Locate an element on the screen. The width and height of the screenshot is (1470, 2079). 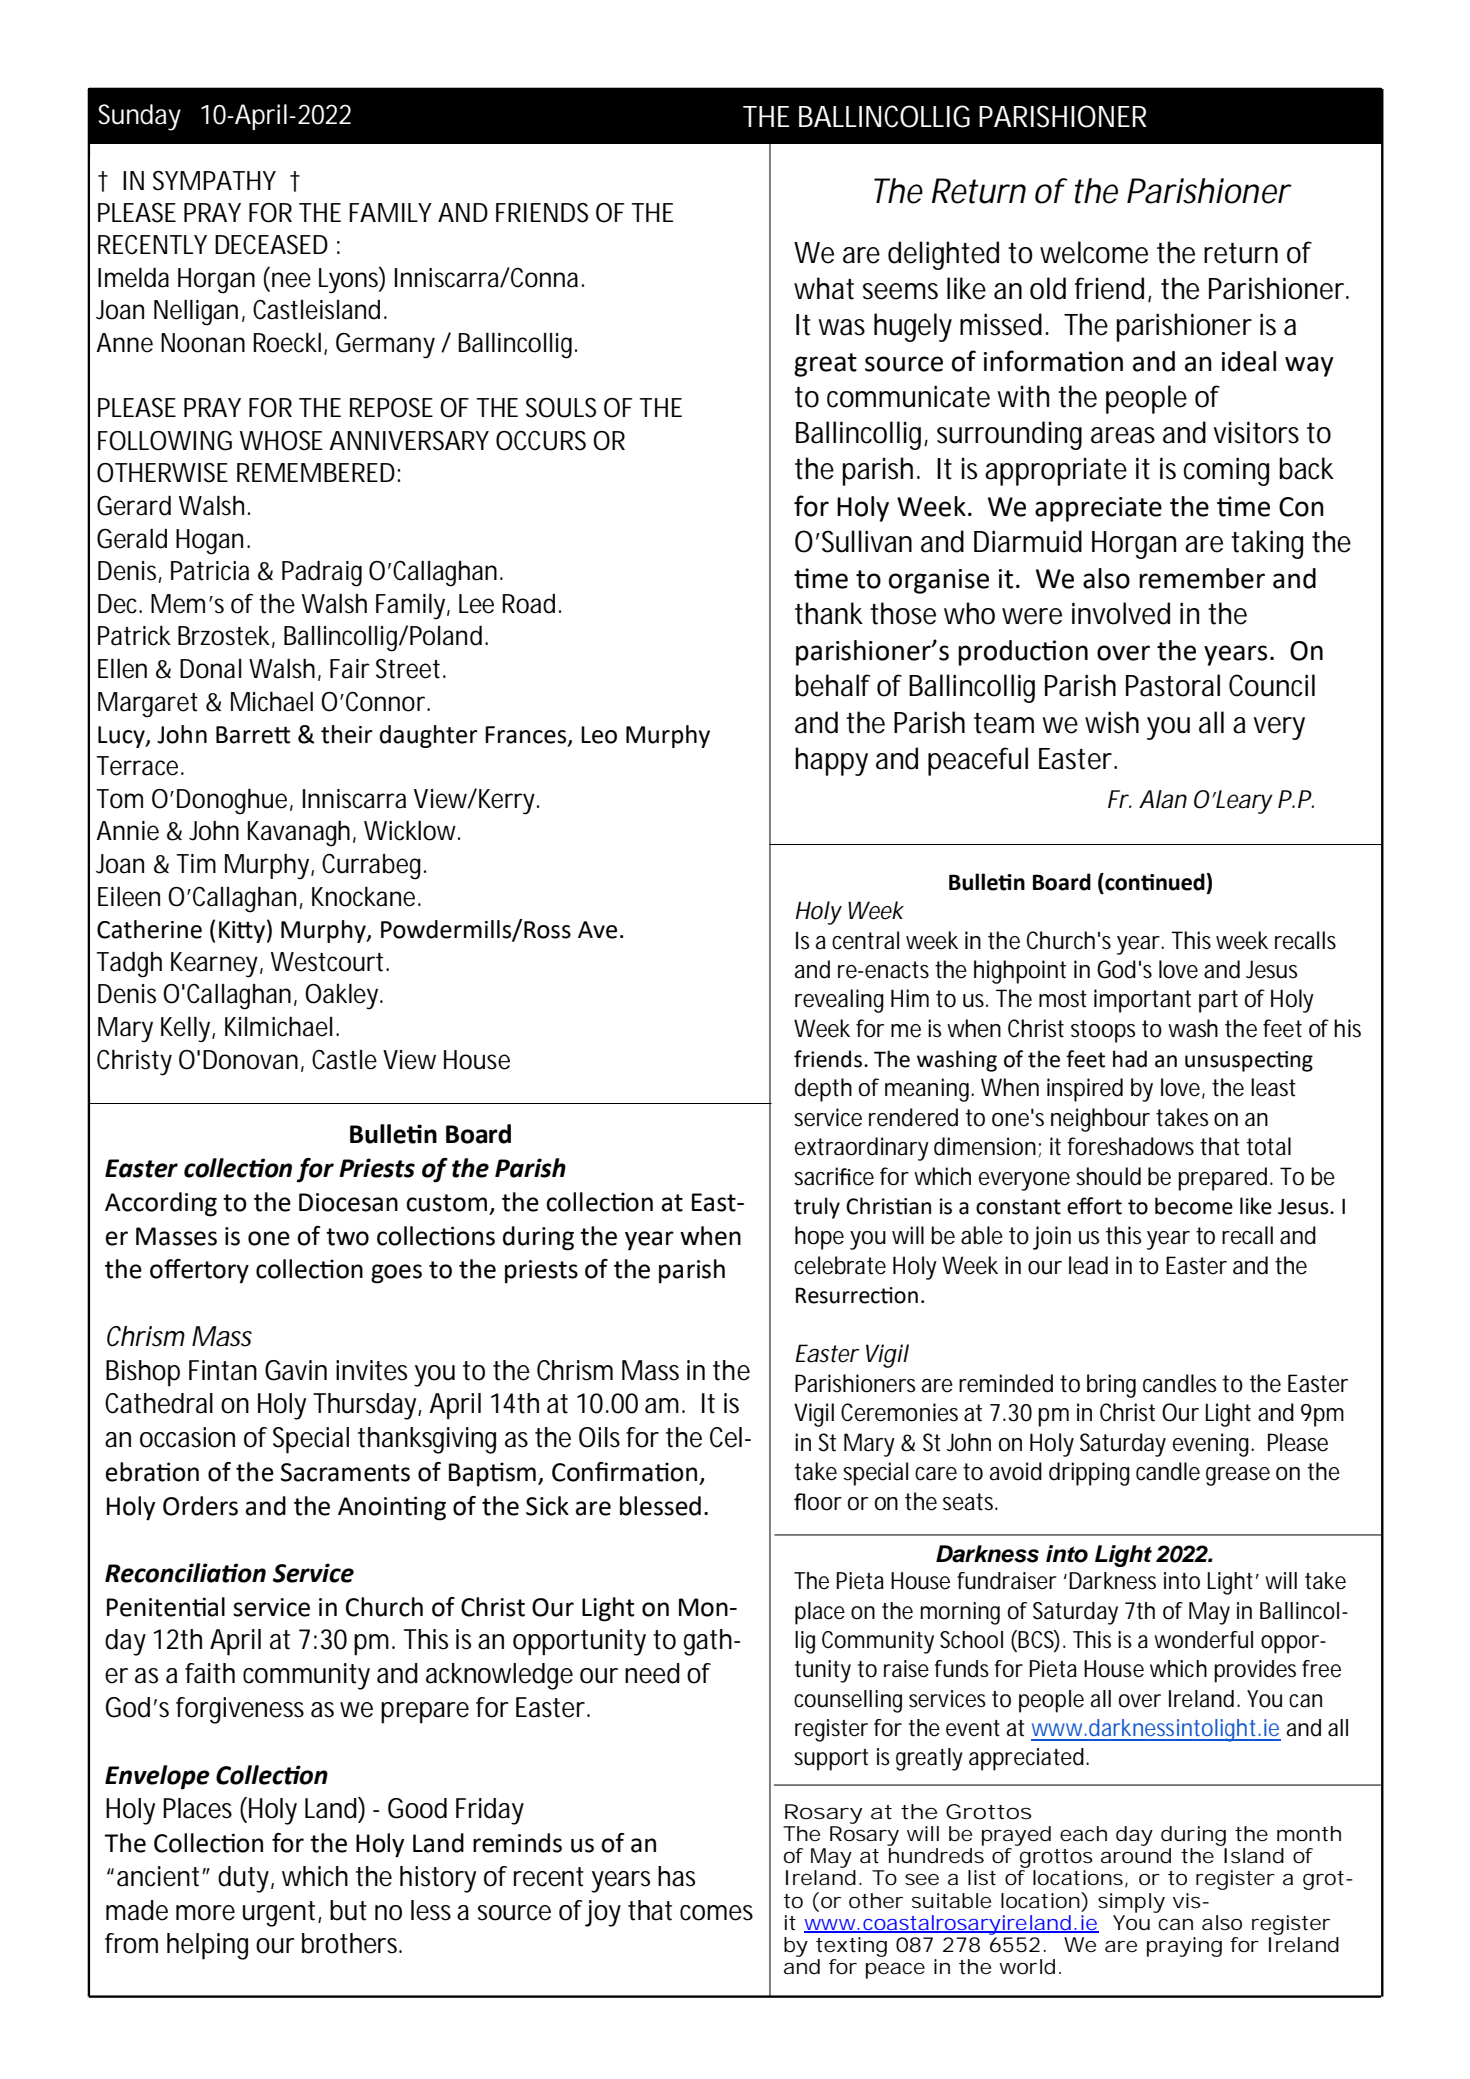
grease is located at coordinates (1238, 1476).
